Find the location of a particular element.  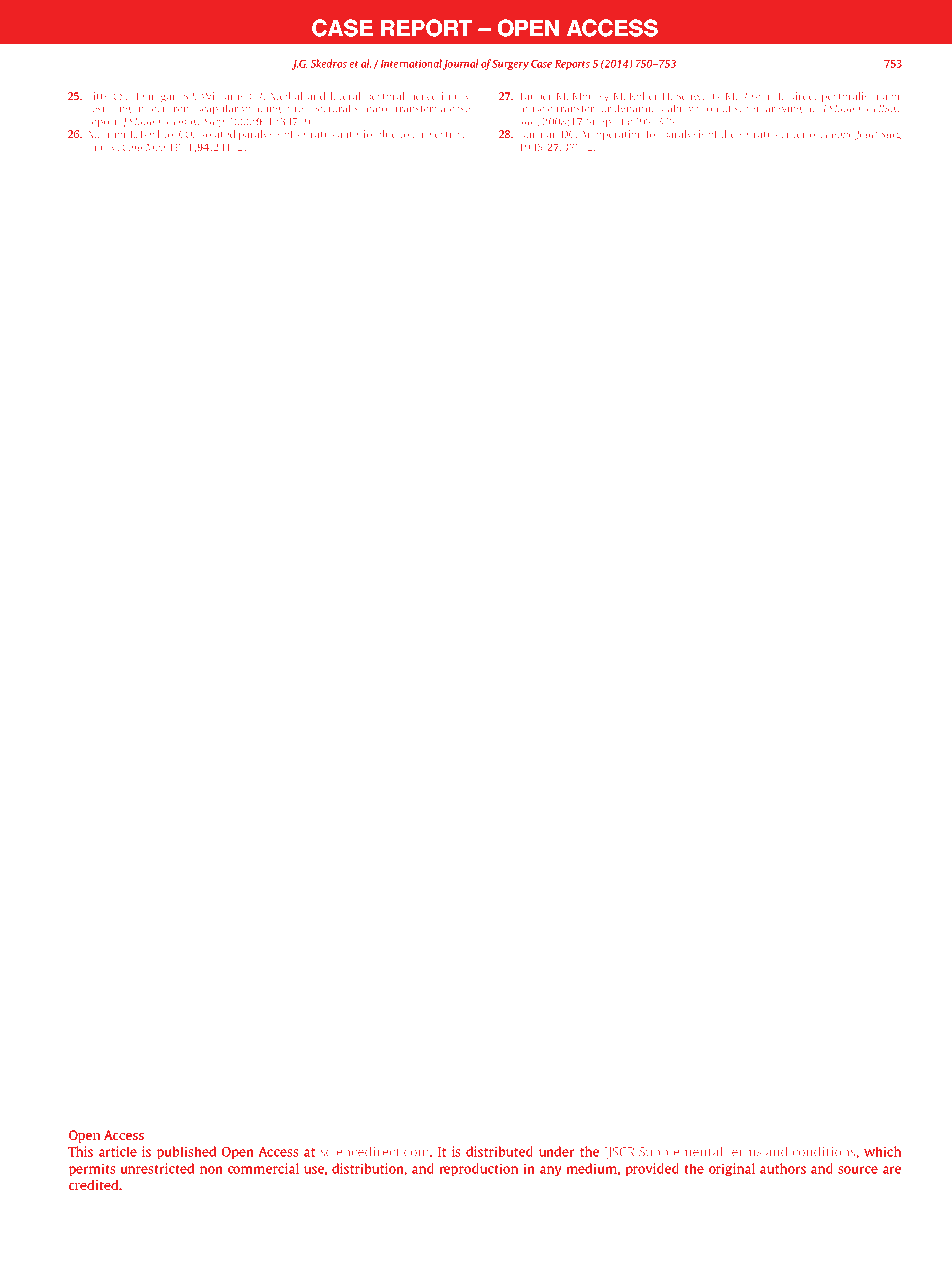

terms is located at coordinates (745, 1152).
